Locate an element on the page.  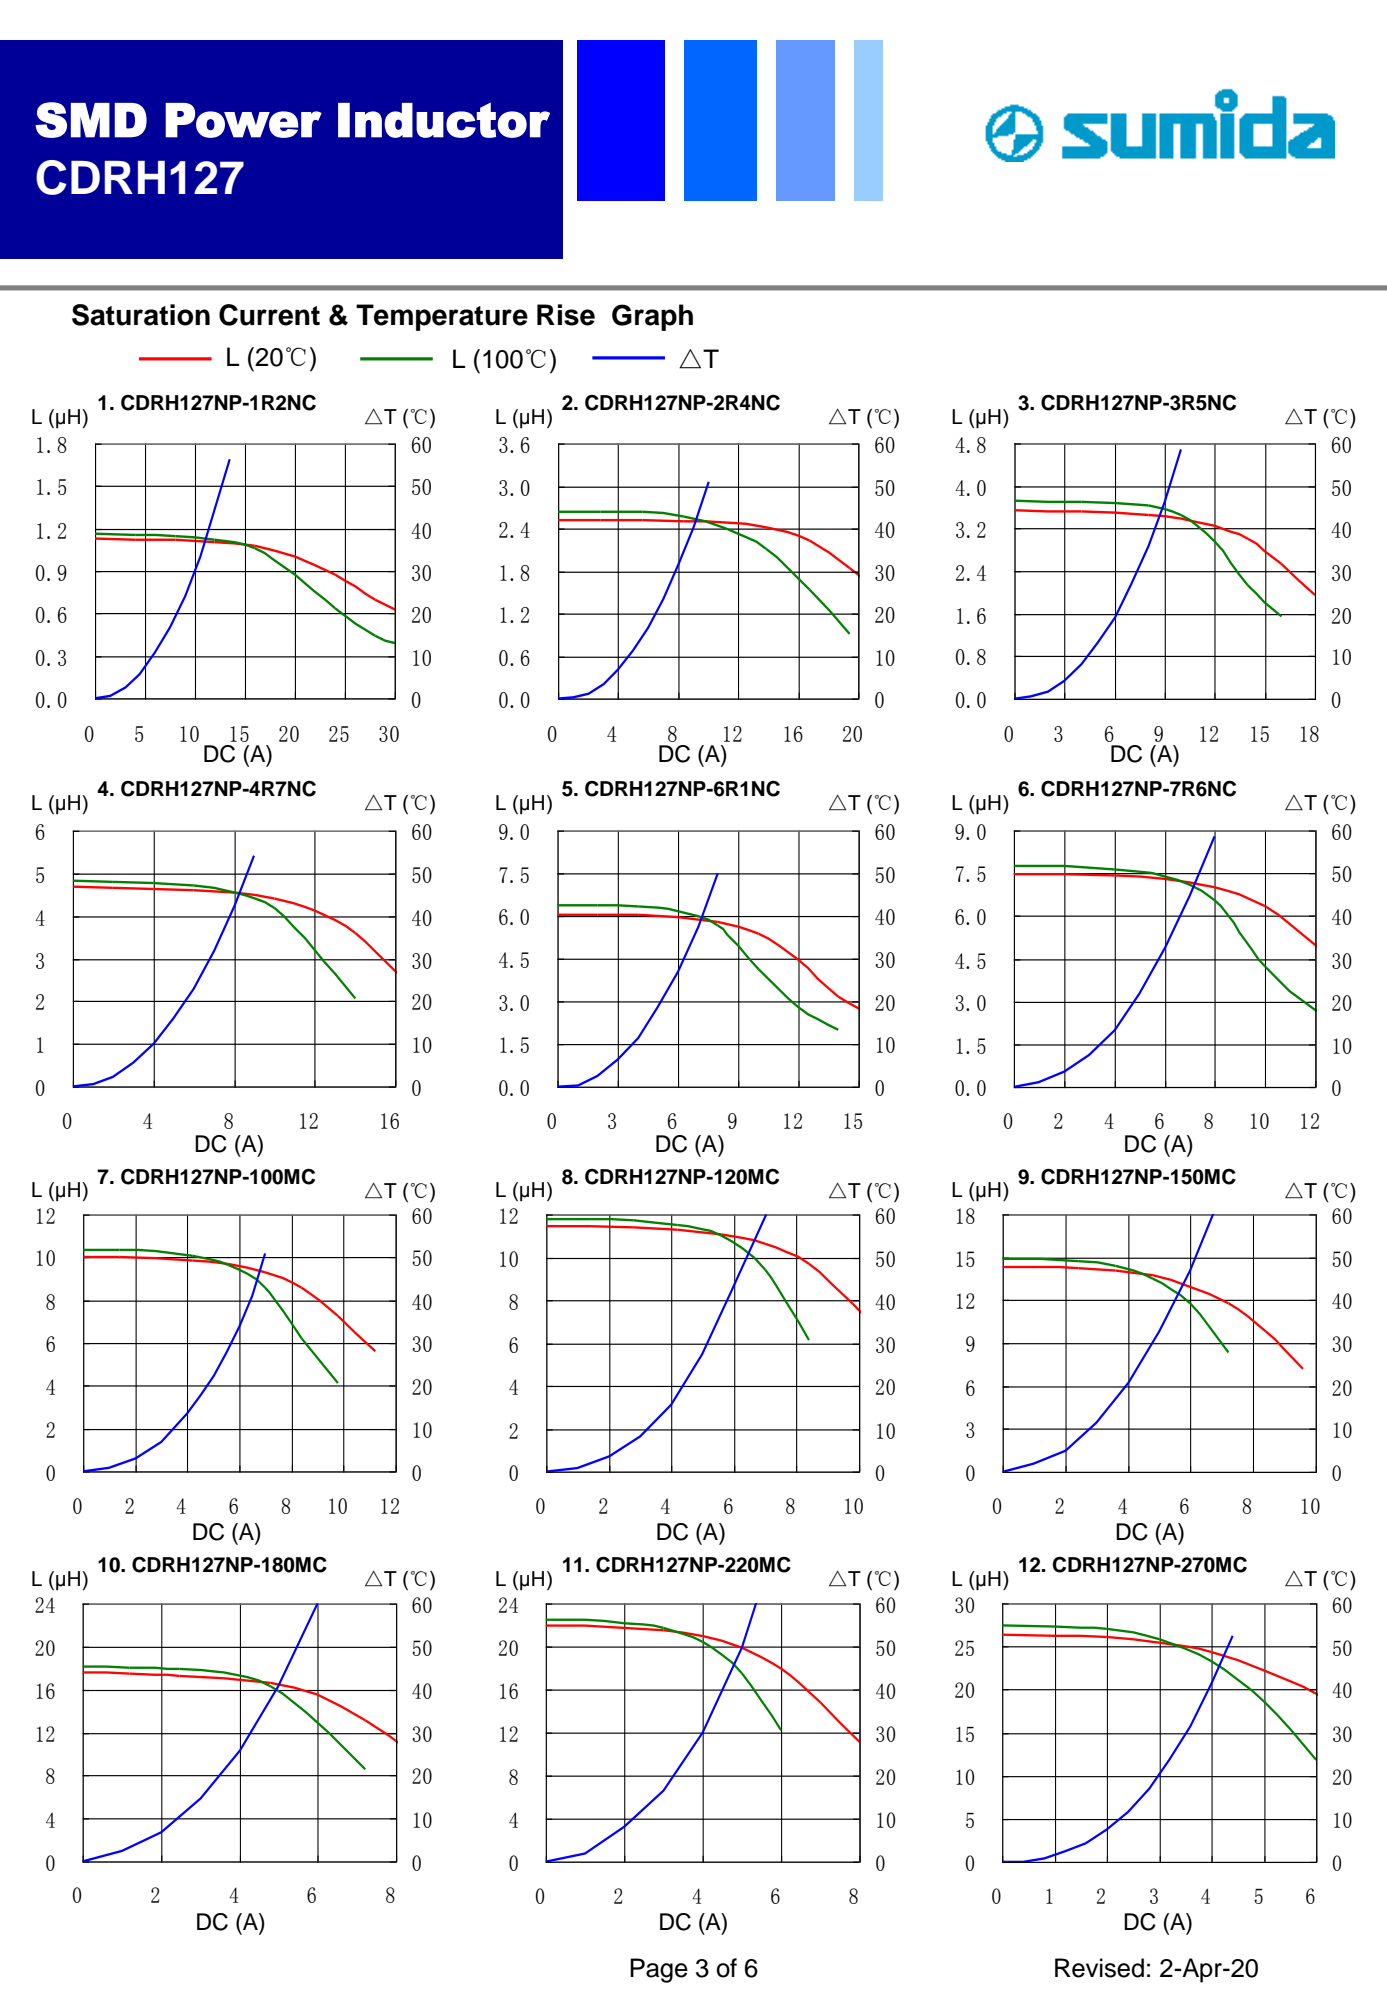
Inductor is located at coordinates (444, 120).
